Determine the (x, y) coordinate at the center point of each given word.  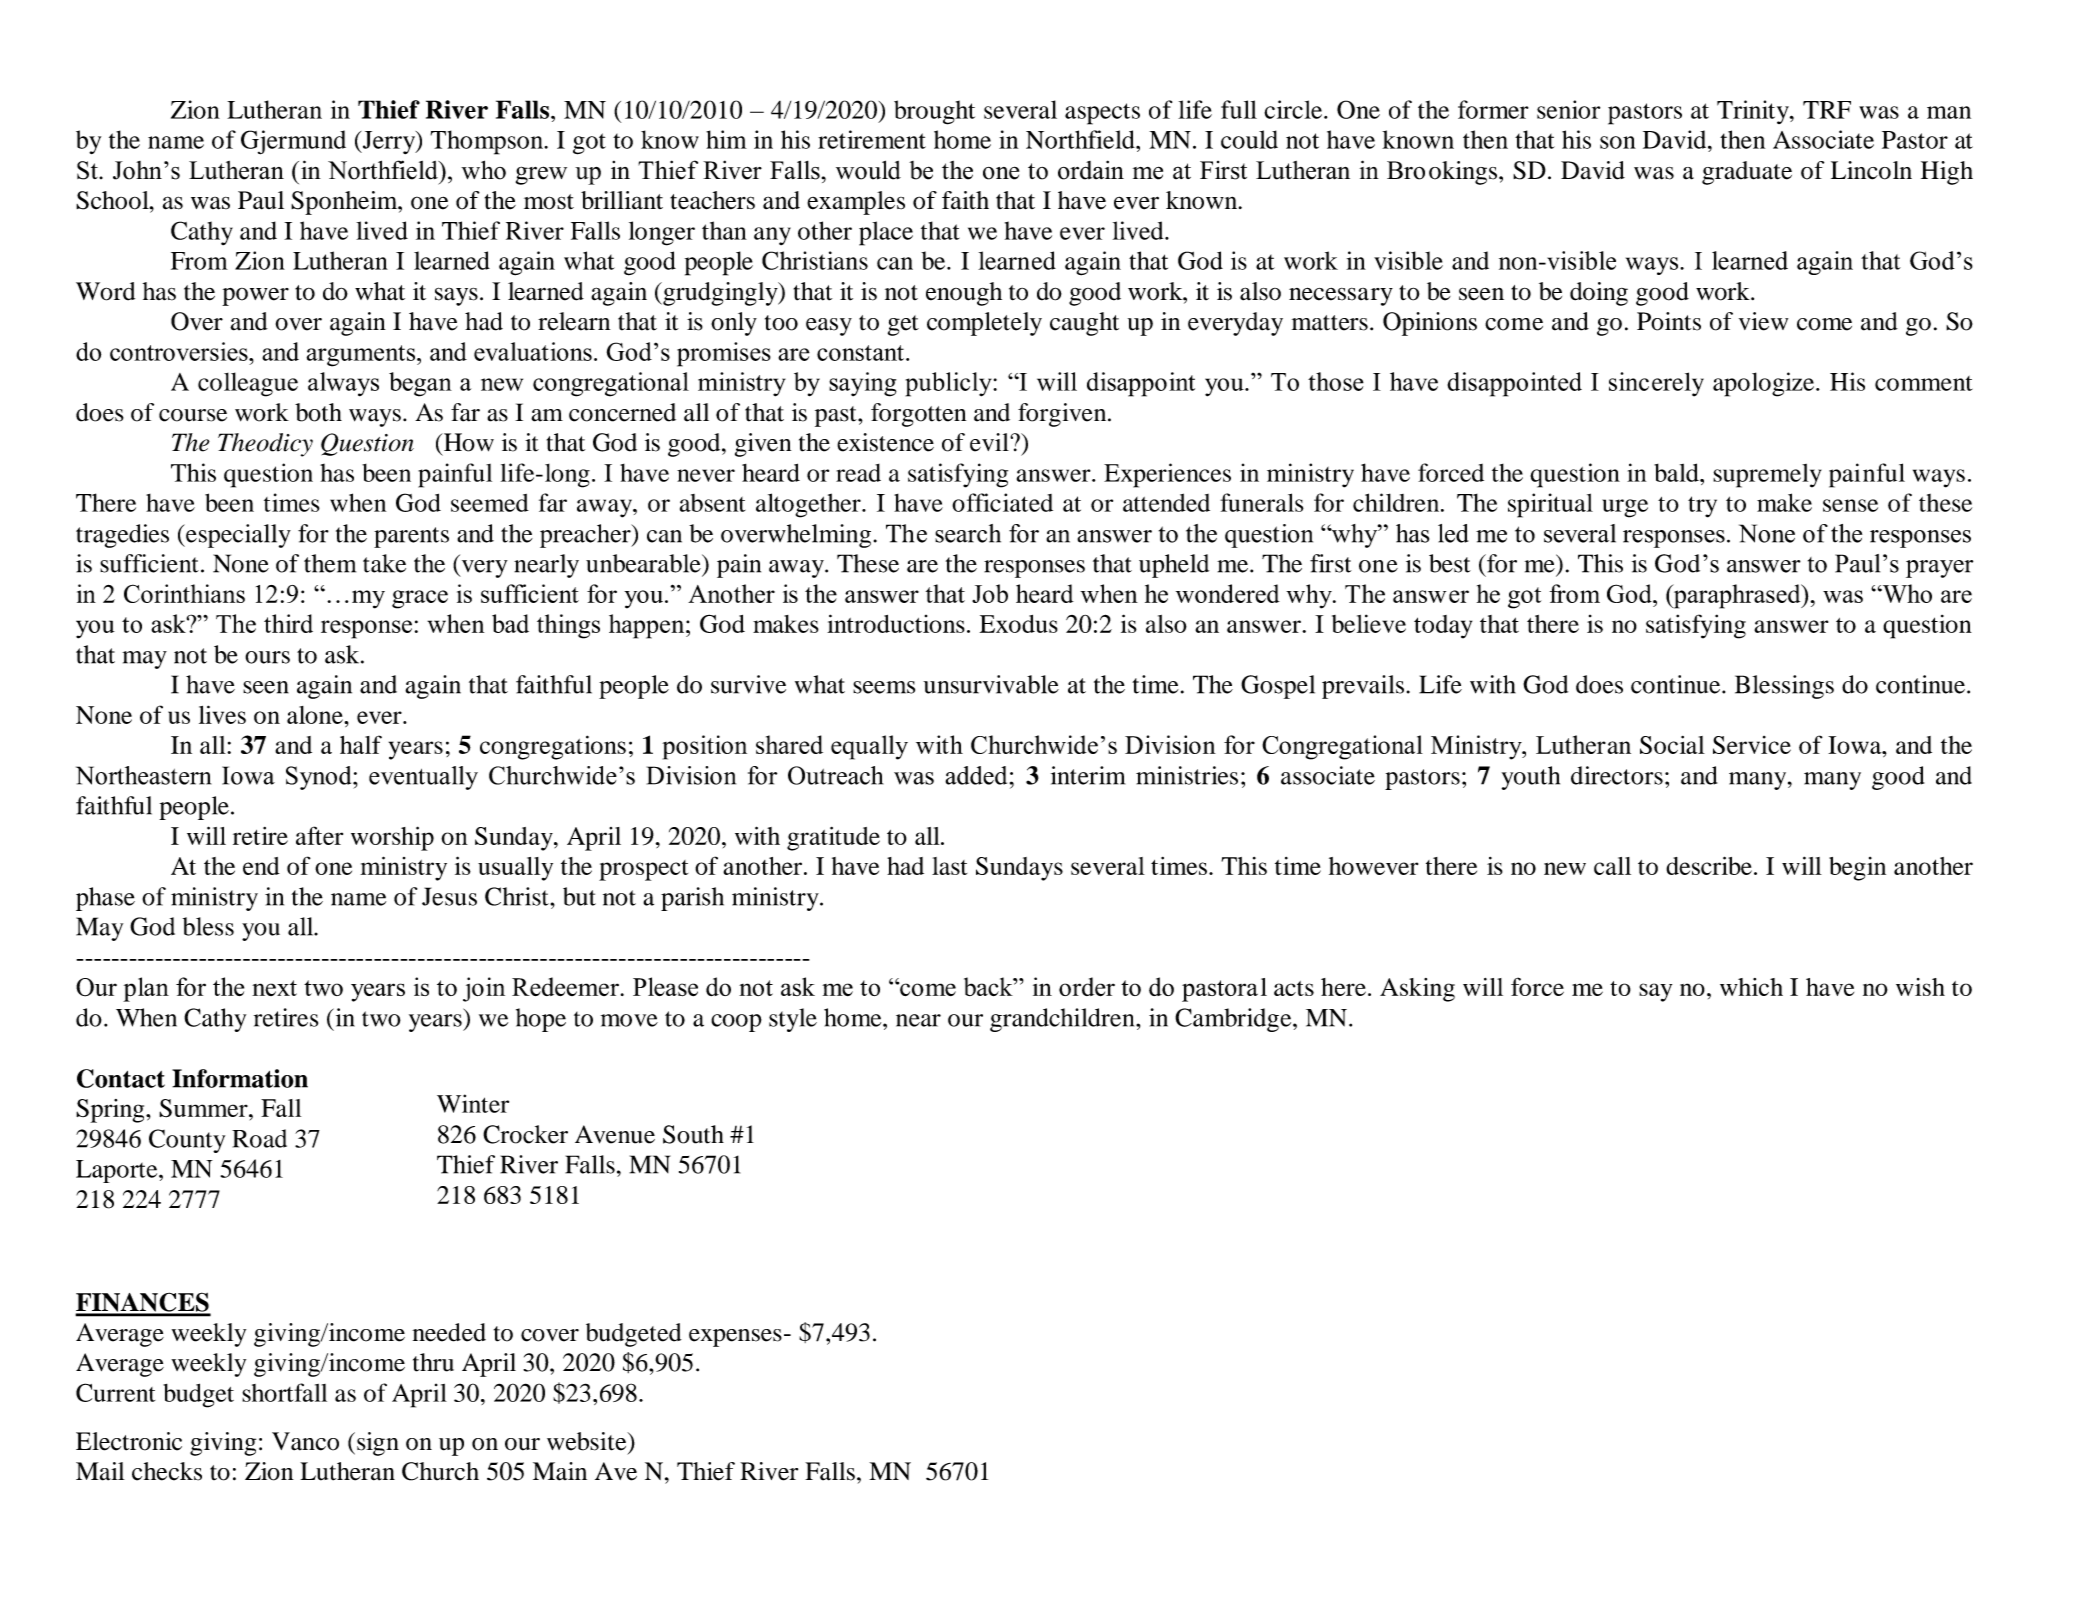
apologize (1765, 384)
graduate (1747, 173)
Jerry (388, 142)
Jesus (449, 896)
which (1751, 987)
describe (1709, 865)
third (288, 623)
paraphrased (1737, 596)
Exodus (1019, 624)
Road (259, 1138)
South (693, 1134)
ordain (1091, 170)
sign (378, 1444)
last (949, 866)
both (318, 412)
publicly (950, 384)
